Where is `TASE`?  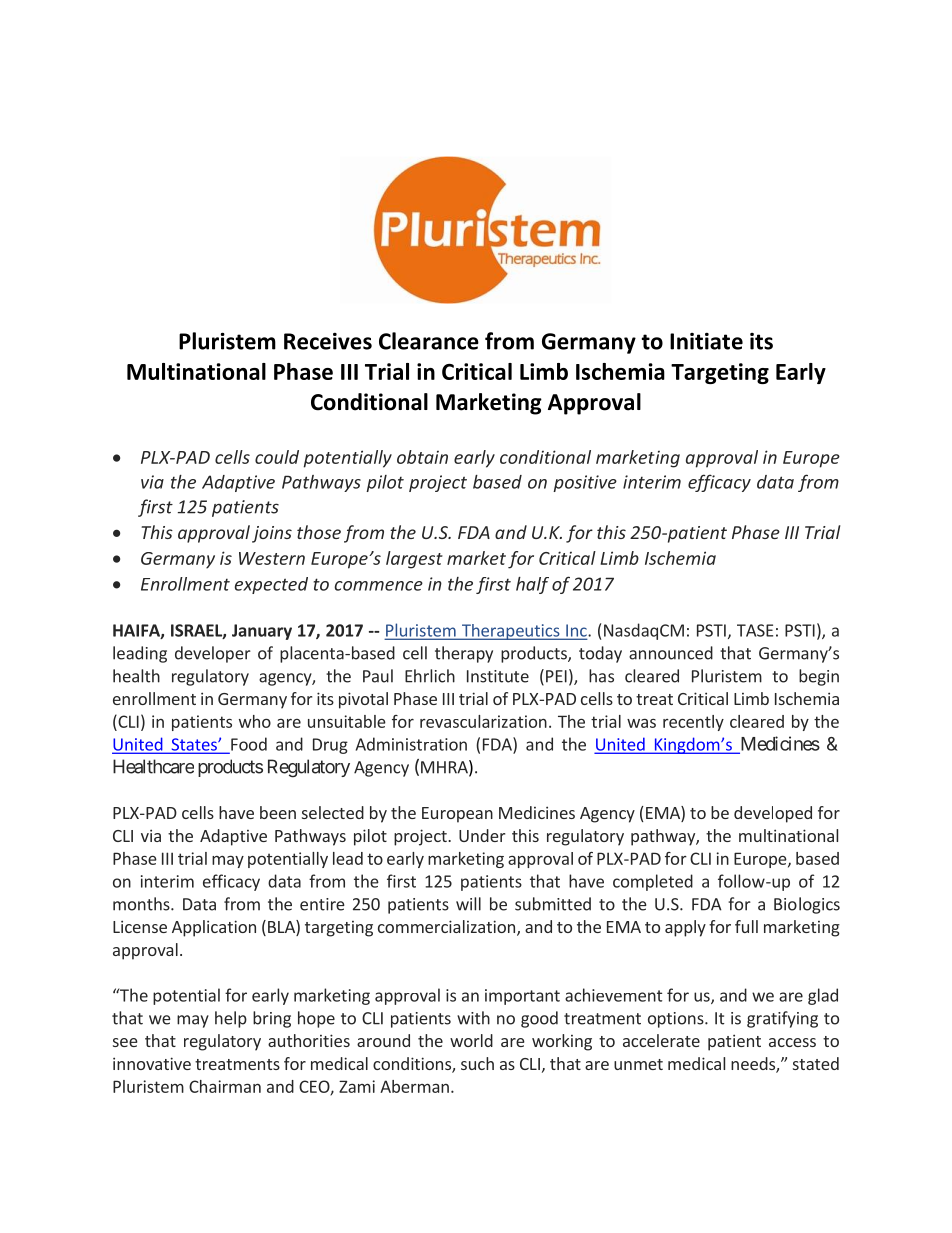
TASE is located at coordinates (755, 630).
